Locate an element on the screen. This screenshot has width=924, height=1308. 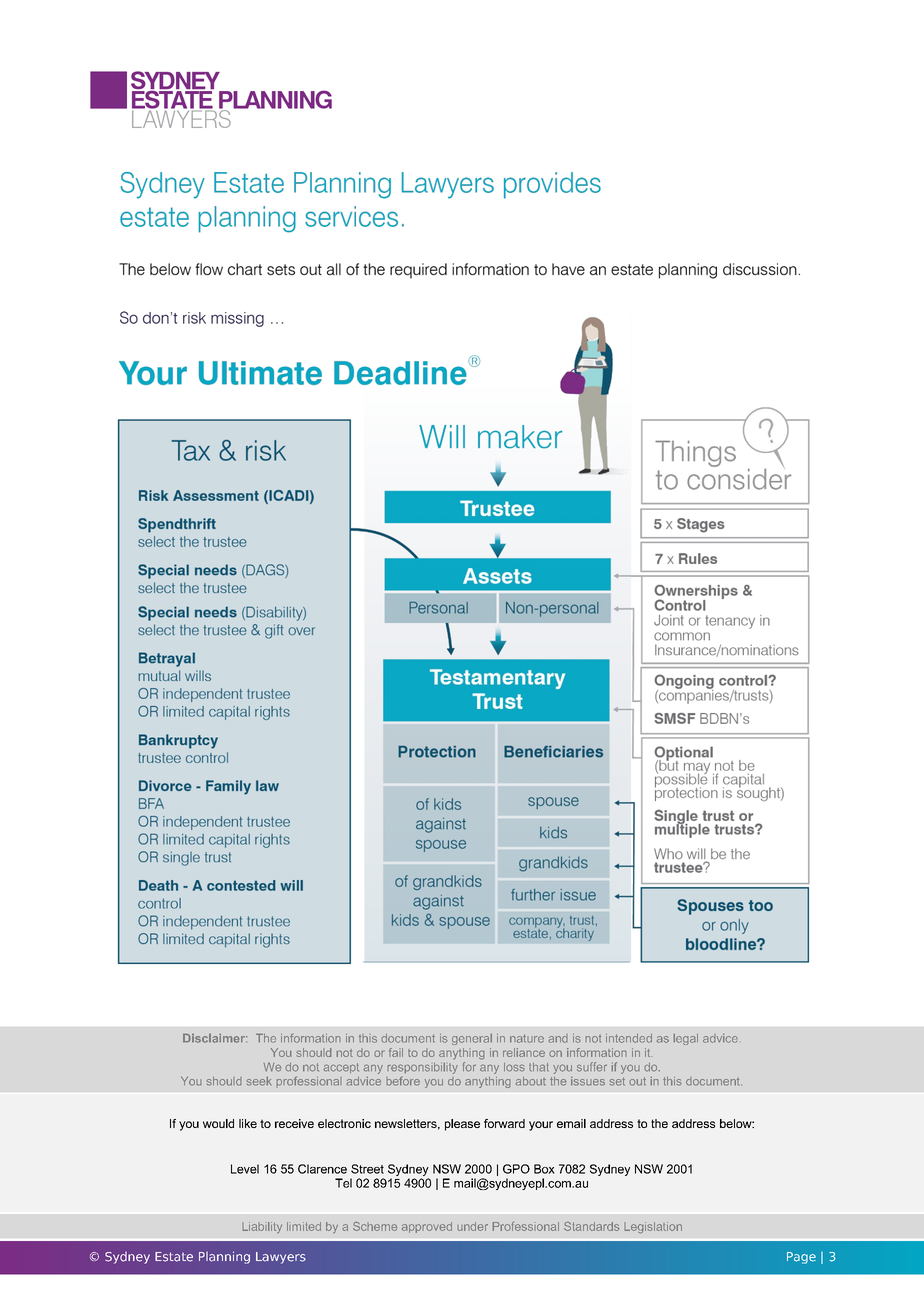
set is located at coordinates (617, 1081).
